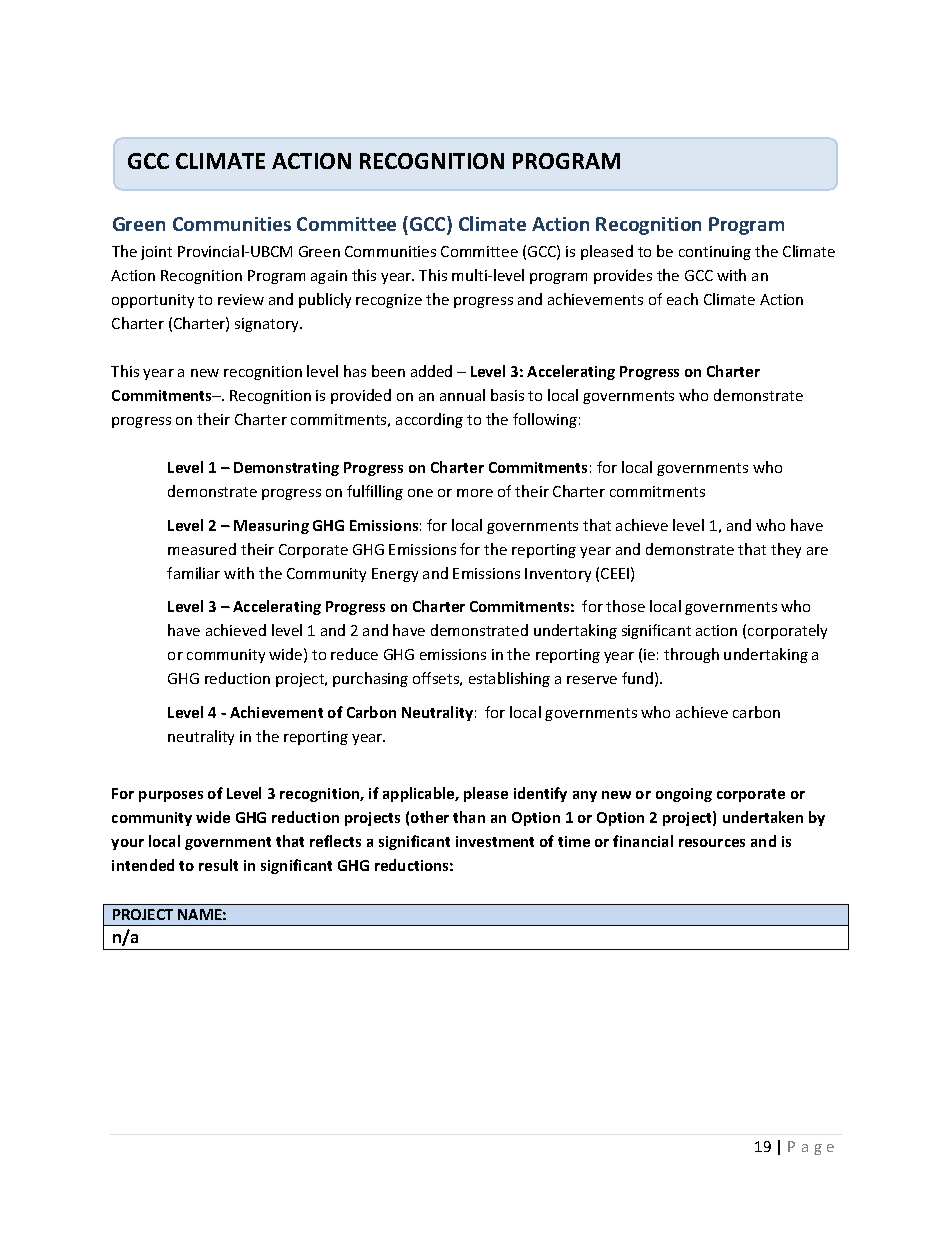 Image resolution: width=952 pixels, height=1233 pixels. What do you see at coordinates (509, 679) in the document?
I see `establishing` at bounding box center [509, 679].
